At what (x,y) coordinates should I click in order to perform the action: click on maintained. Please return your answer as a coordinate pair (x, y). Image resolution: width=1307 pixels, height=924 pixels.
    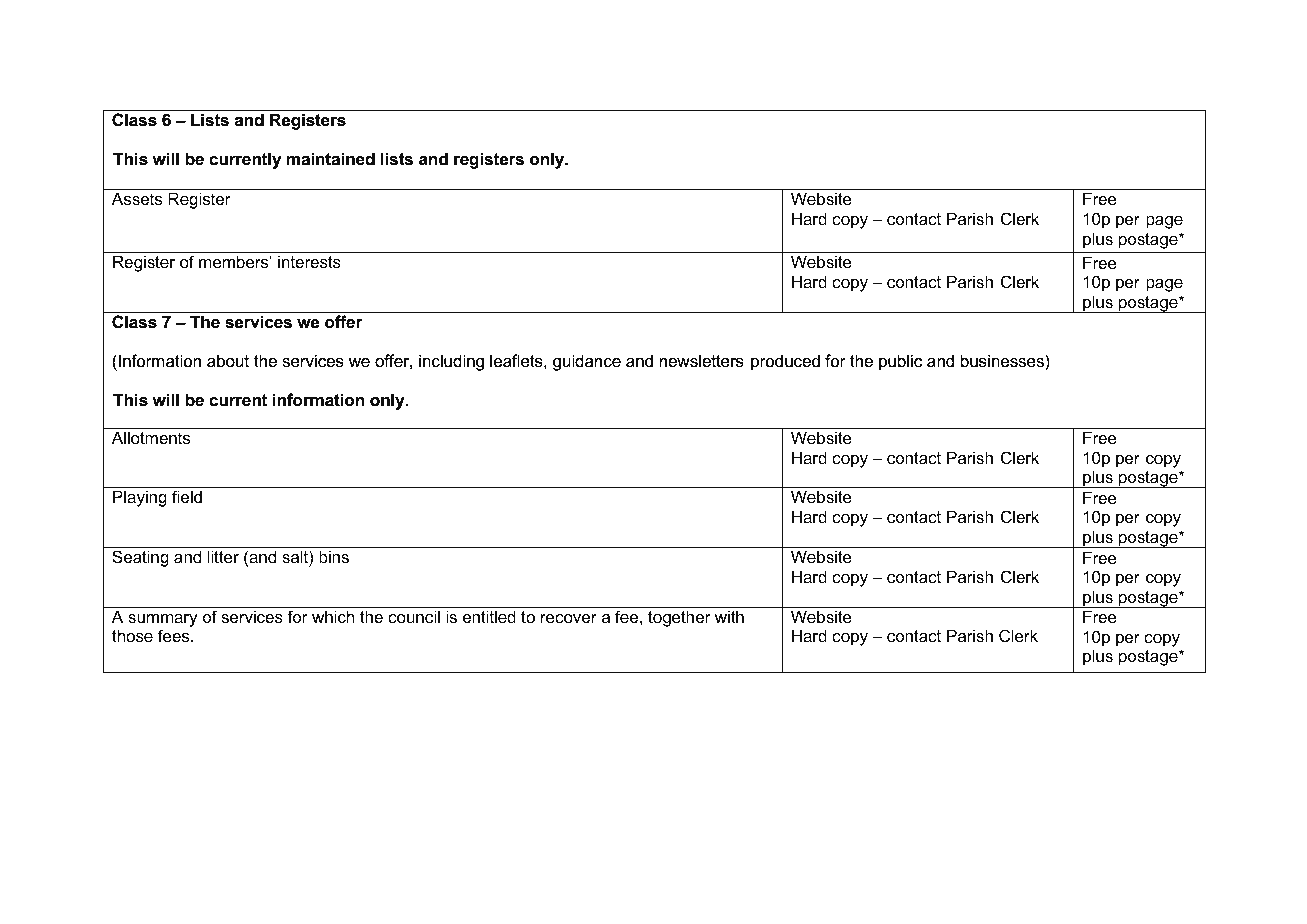
    Looking at the image, I should click on (331, 158).
